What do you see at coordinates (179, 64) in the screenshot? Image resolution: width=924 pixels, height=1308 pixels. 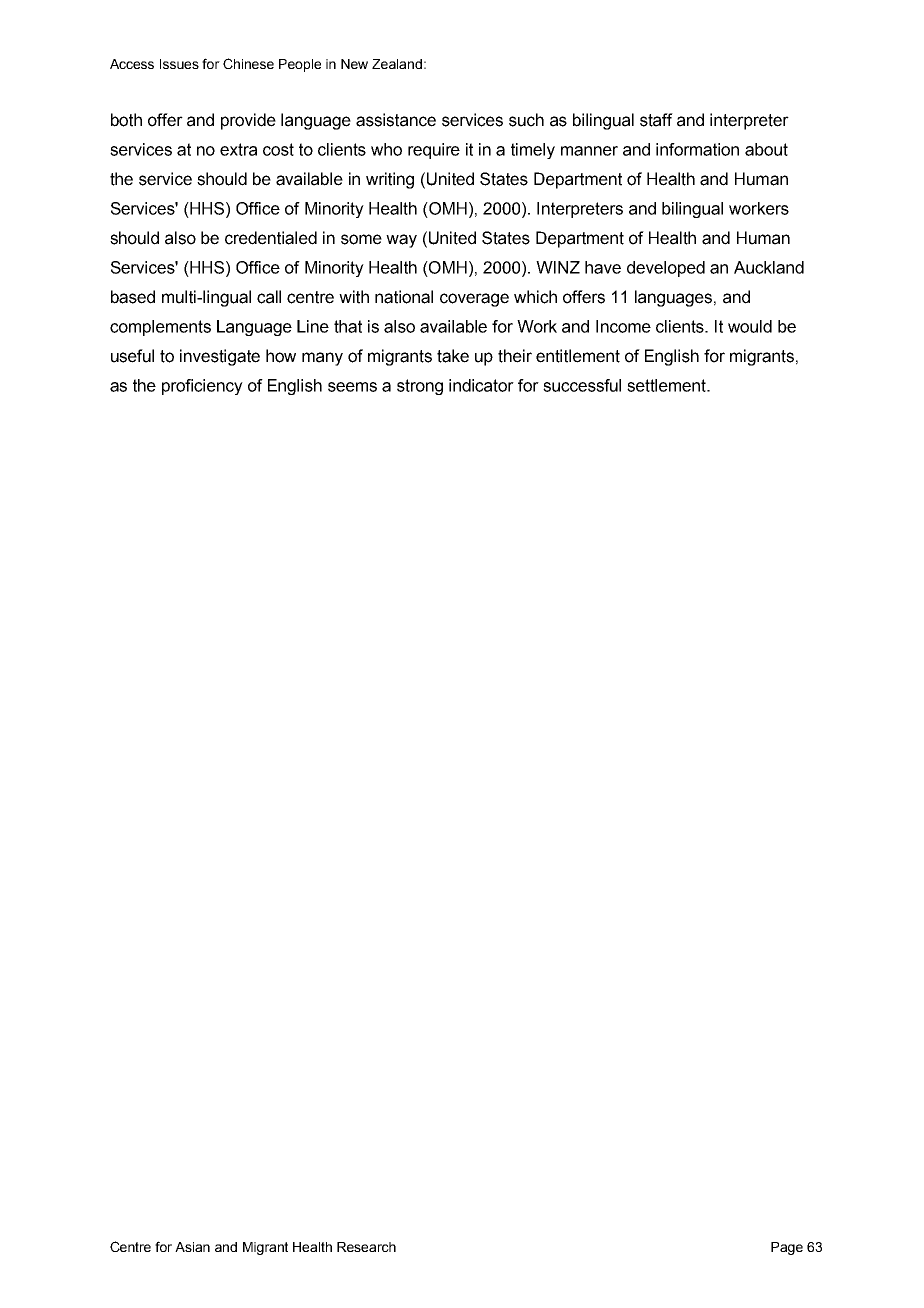 I see `Issues` at bounding box center [179, 64].
